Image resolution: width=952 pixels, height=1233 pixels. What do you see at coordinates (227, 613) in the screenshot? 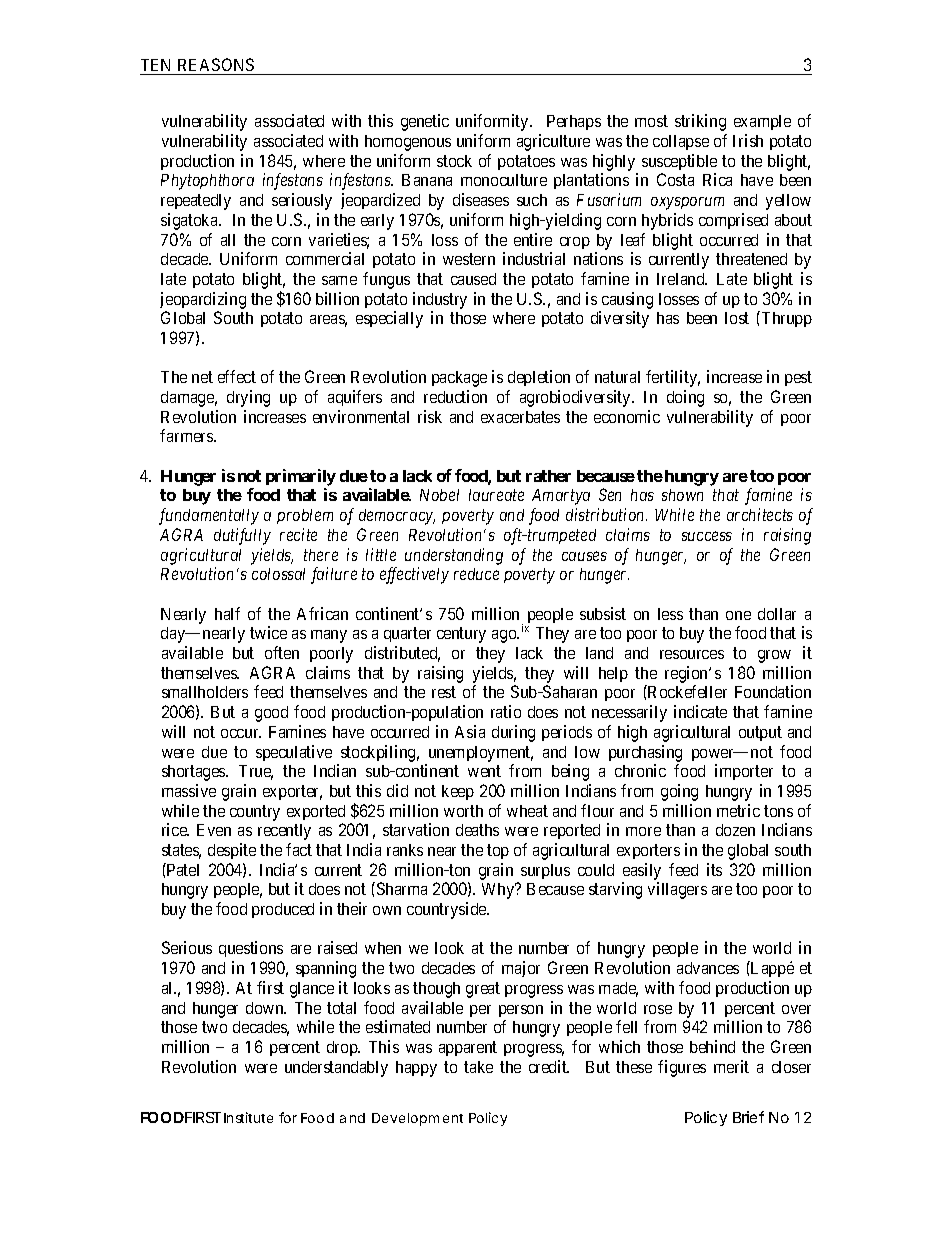
I see `half` at bounding box center [227, 613].
